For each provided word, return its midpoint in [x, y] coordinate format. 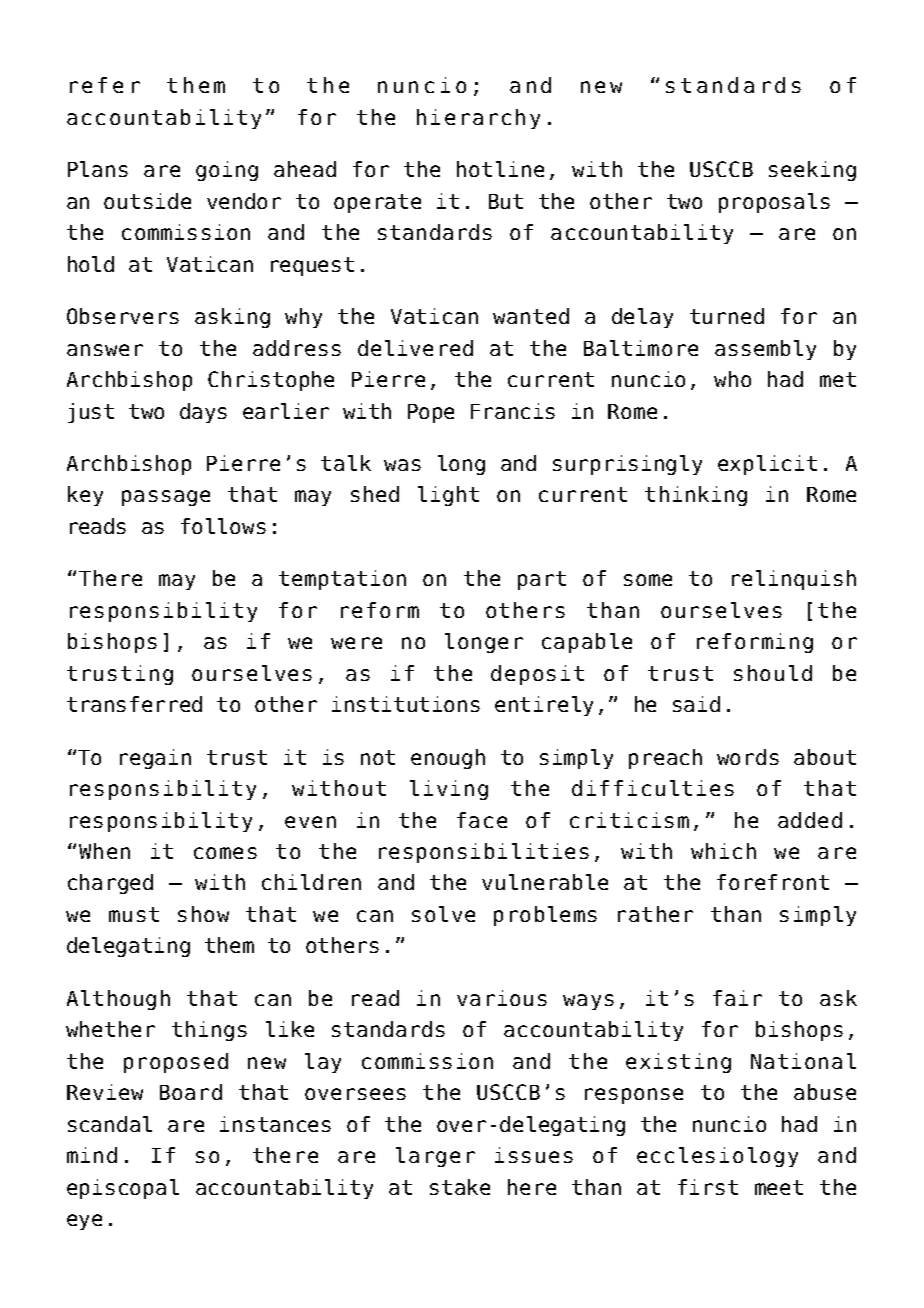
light [448, 496]
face [482, 820]
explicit [767, 465]
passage [166, 498]
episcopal [123, 1189]
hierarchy [478, 119]
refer [105, 85]
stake [460, 1187]
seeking [812, 171]
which [723, 851]
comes [225, 853]
